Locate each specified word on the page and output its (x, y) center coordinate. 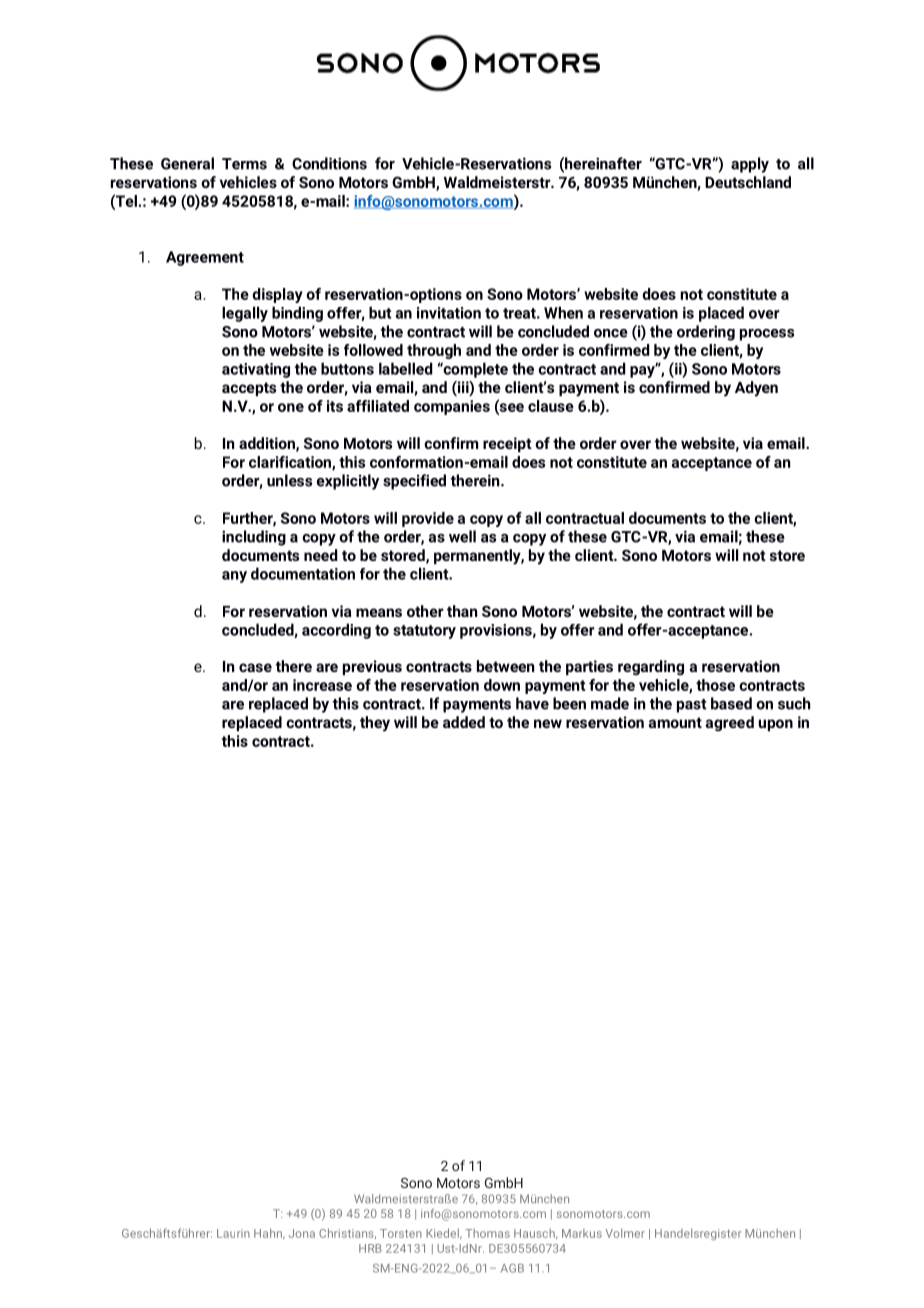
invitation (449, 313)
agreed (730, 724)
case (255, 667)
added (464, 722)
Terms (244, 164)
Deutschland (748, 182)
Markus (582, 1233)
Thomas (487, 1233)
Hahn (269, 1233)
